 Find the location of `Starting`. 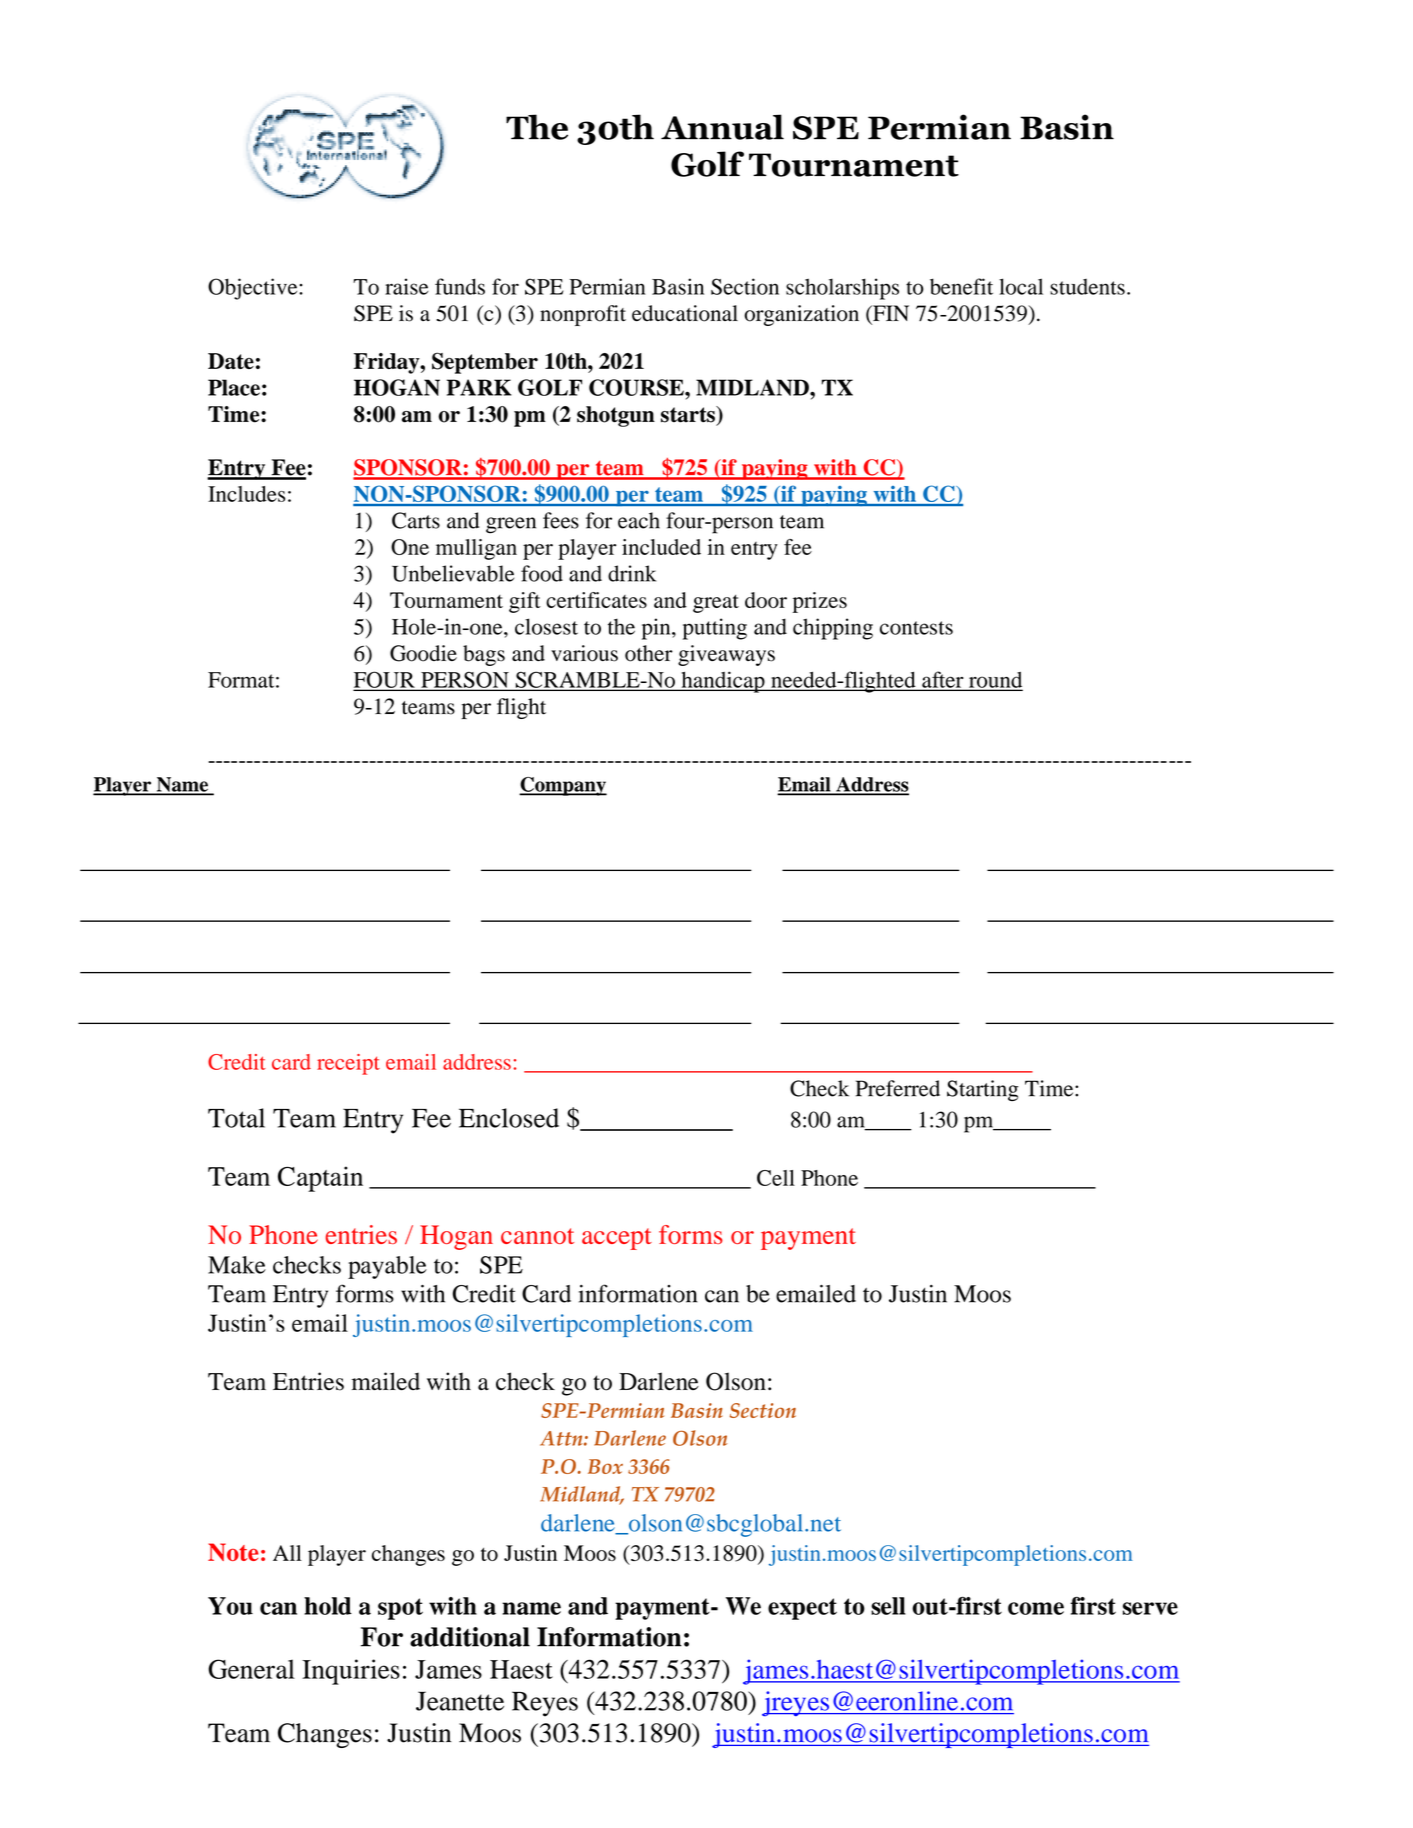

Starting is located at coordinates (983, 1090).
